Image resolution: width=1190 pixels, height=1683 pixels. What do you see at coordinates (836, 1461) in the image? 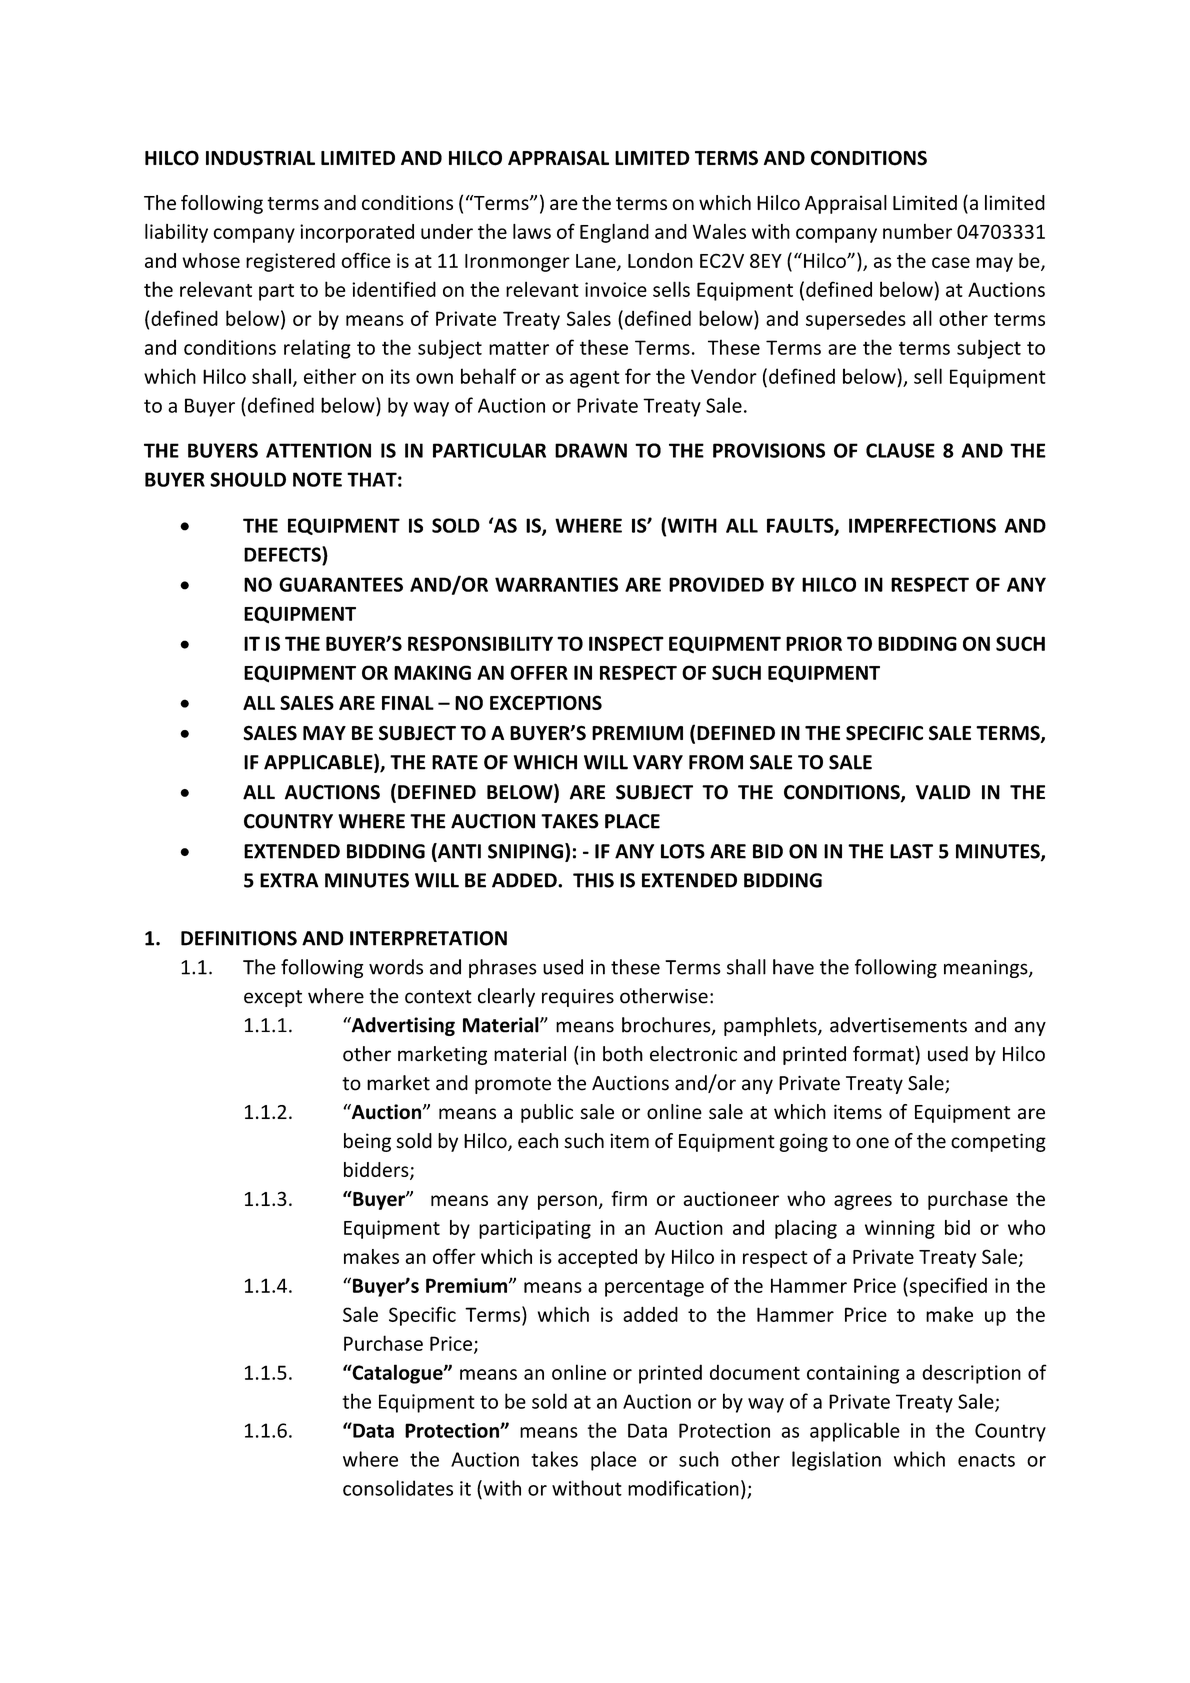
I see `legislation` at bounding box center [836, 1461].
